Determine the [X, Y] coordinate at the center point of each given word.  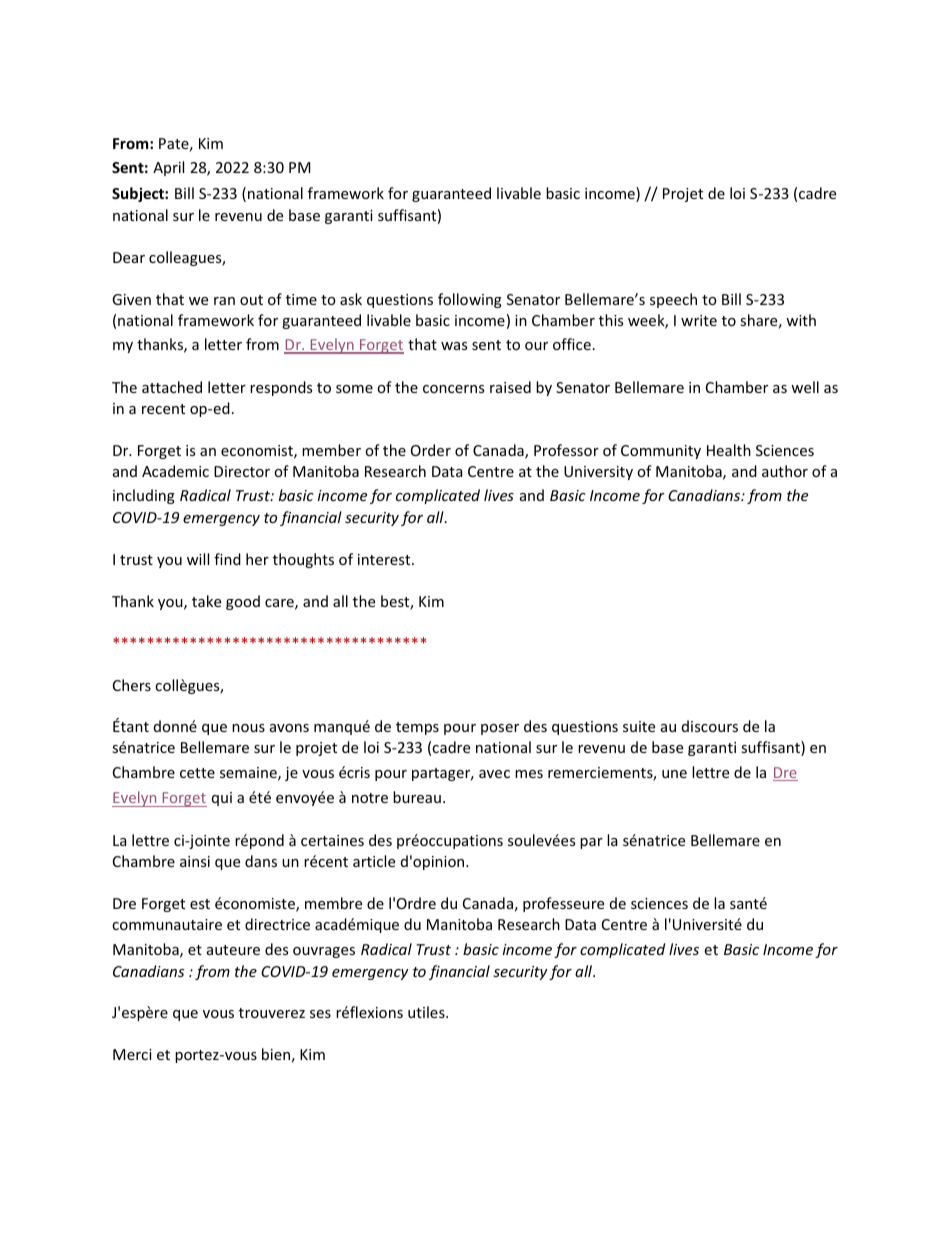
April [168, 168]
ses [320, 1014]
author [785, 471]
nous [248, 728]
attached [172, 387]
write [699, 320]
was [454, 346]
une [674, 774]
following [470, 300]
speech [673, 300]
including [144, 496]
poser [500, 729]
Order [431, 450]
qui [222, 799]
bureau [417, 797]
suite [639, 726]
